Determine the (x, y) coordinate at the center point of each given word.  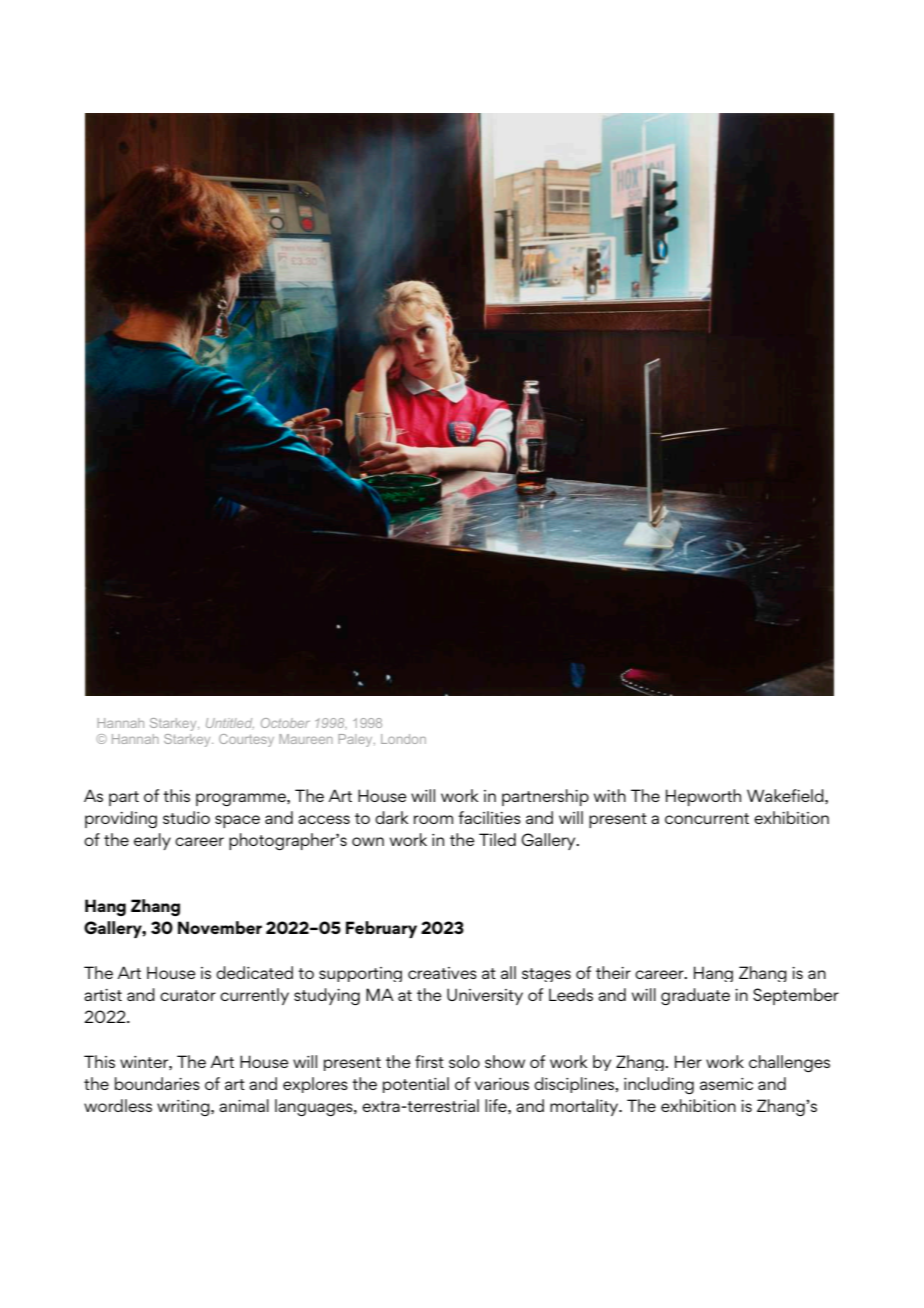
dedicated (254, 972)
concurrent (707, 818)
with (610, 795)
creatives (442, 973)
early (152, 841)
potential (416, 1085)
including (659, 1085)
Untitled (230, 723)
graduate (695, 996)
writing (184, 1108)
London (403, 739)
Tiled (497, 839)
